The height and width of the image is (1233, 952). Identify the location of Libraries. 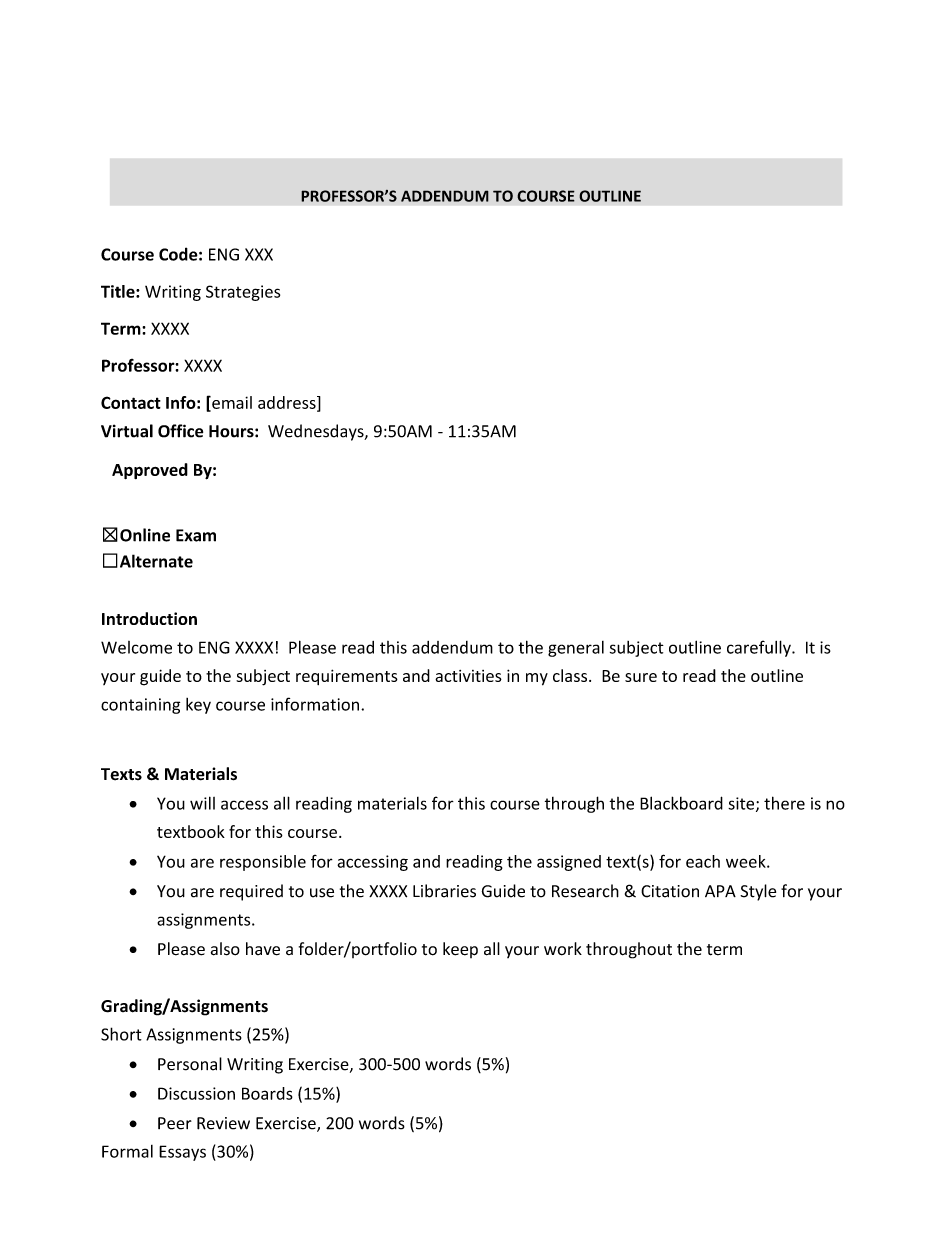
(444, 891).
